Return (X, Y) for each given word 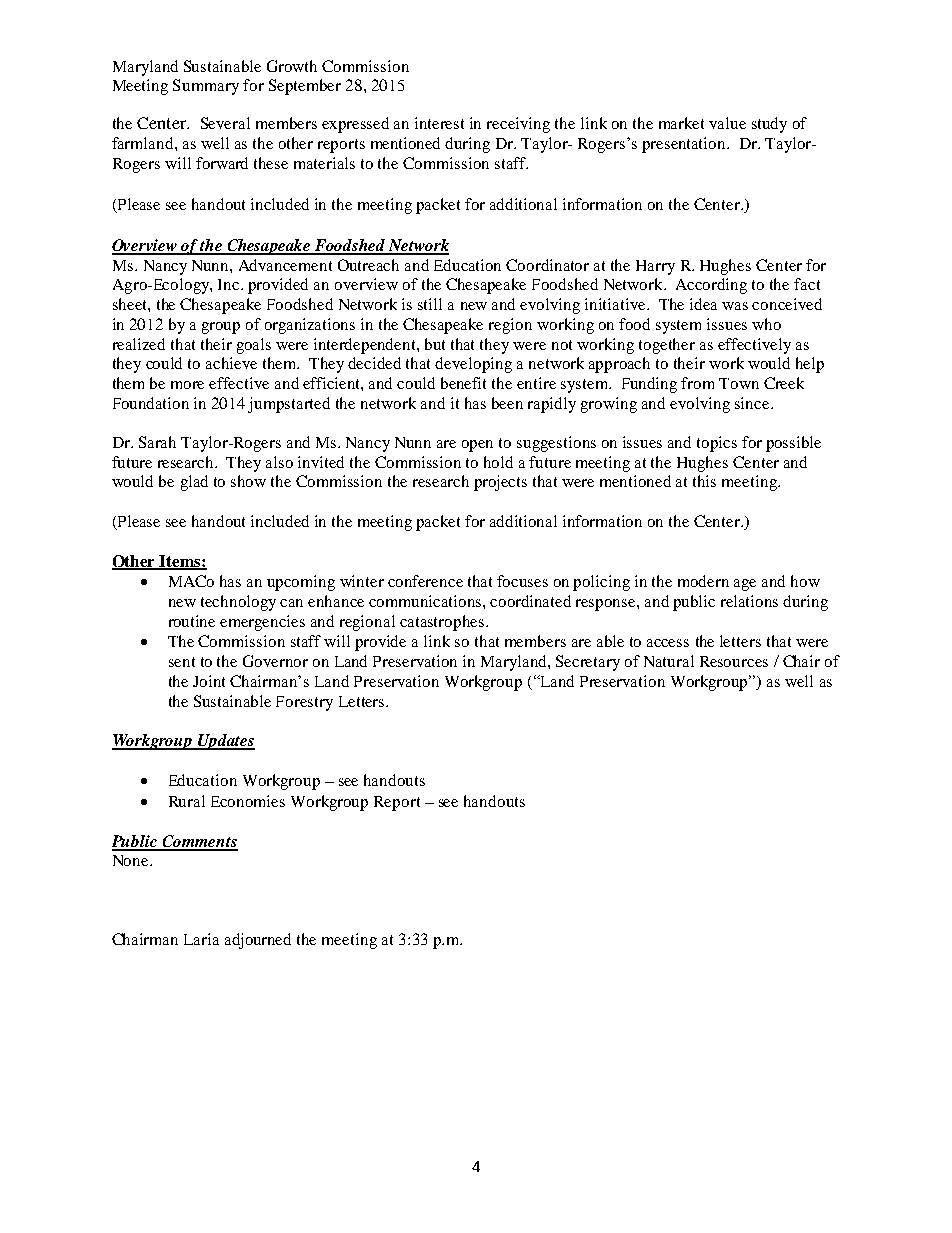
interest (439, 123)
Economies (248, 801)
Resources (734, 661)
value (727, 123)
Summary (206, 87)
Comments (199, 842)
